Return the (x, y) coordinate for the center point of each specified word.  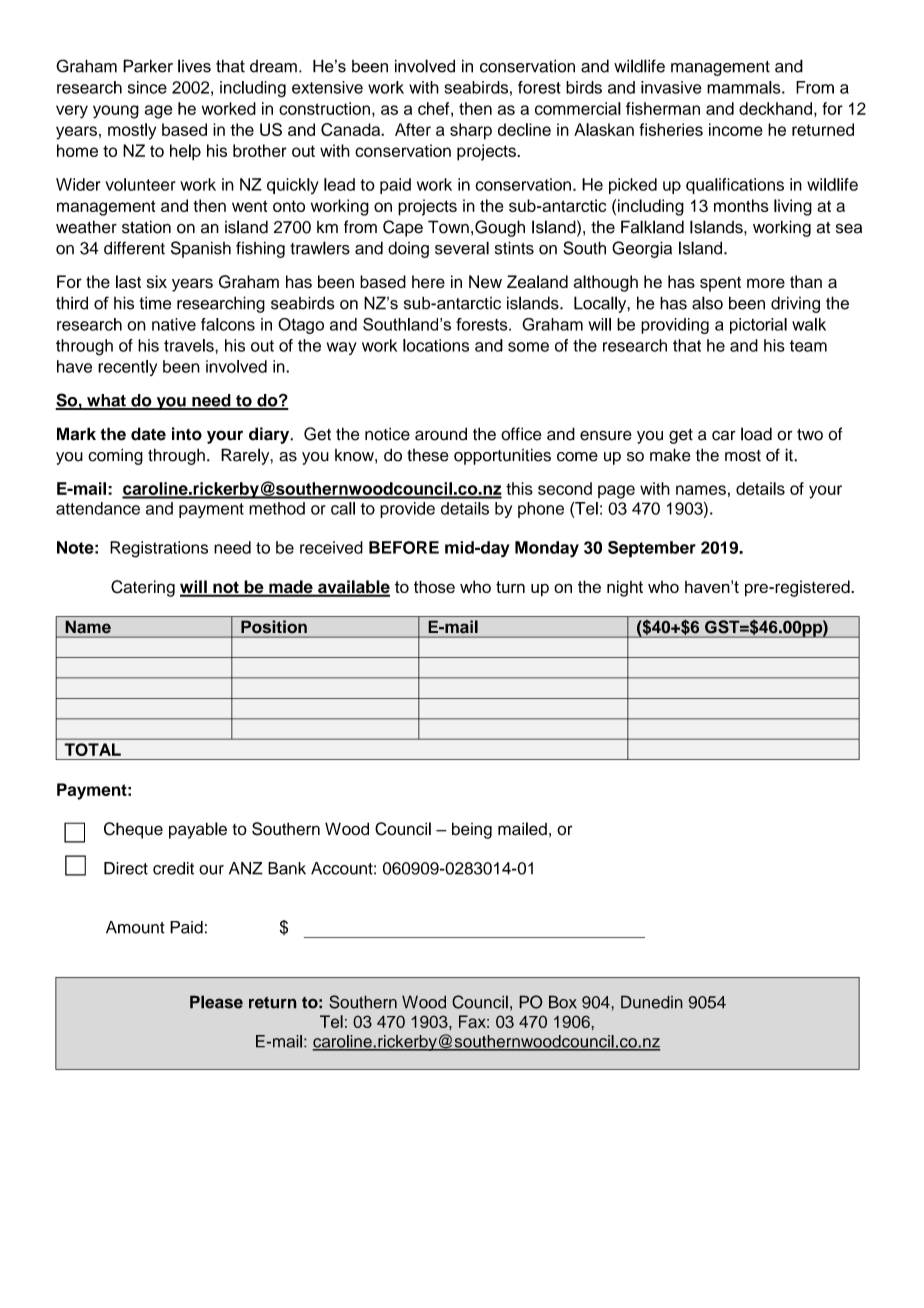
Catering (143, 588)
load (756, 434)
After (413, 129)
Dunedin (652, 1002)
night (625, 588)
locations (436, 345)
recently (127, 368)
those (434, 586)
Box (563, 1002)
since (147, 87)
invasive (671, 87)
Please (216, 1002)
